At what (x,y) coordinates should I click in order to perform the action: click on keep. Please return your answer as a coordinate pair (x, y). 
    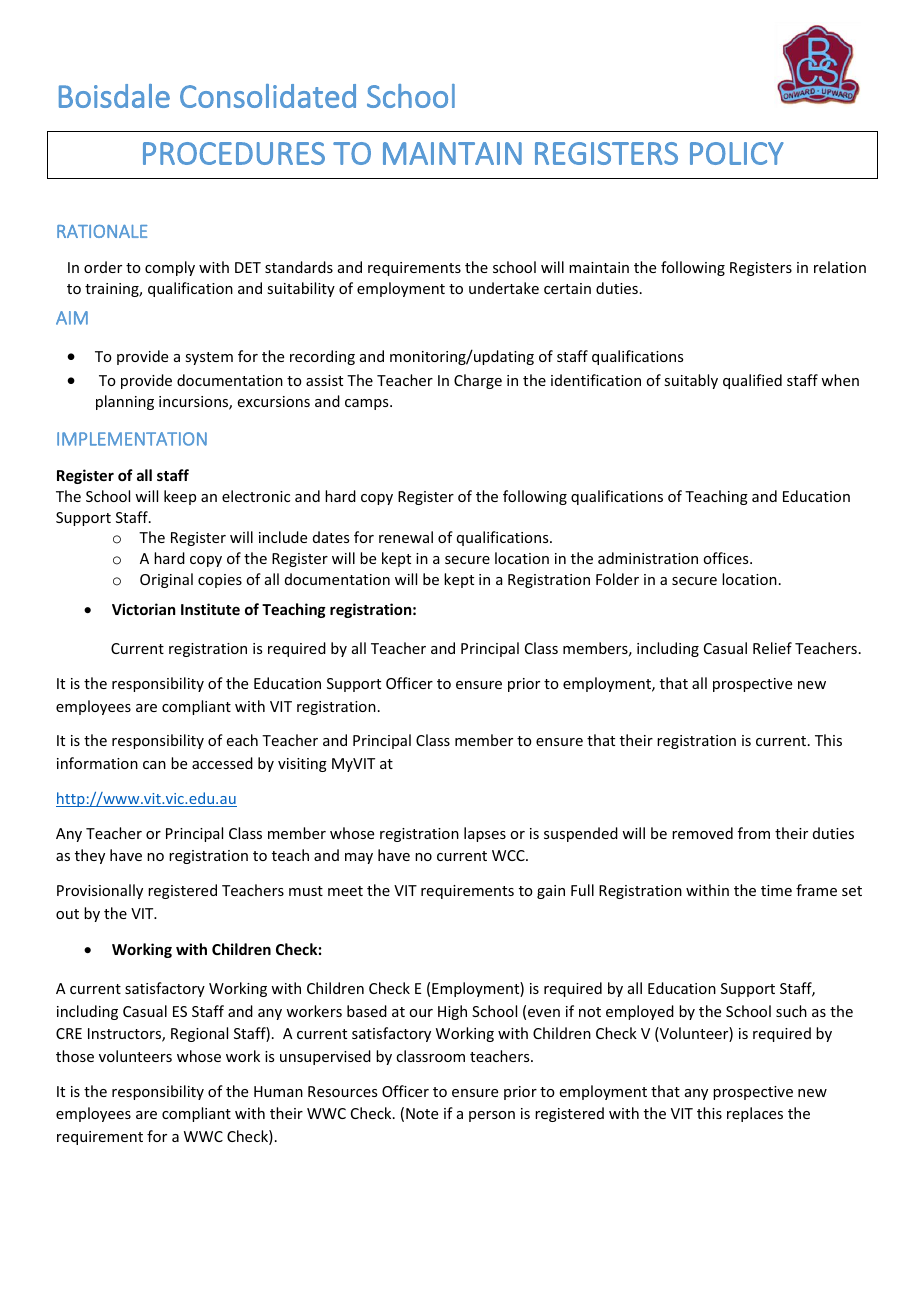
    Looking at the image, I should click on (180, 497).
